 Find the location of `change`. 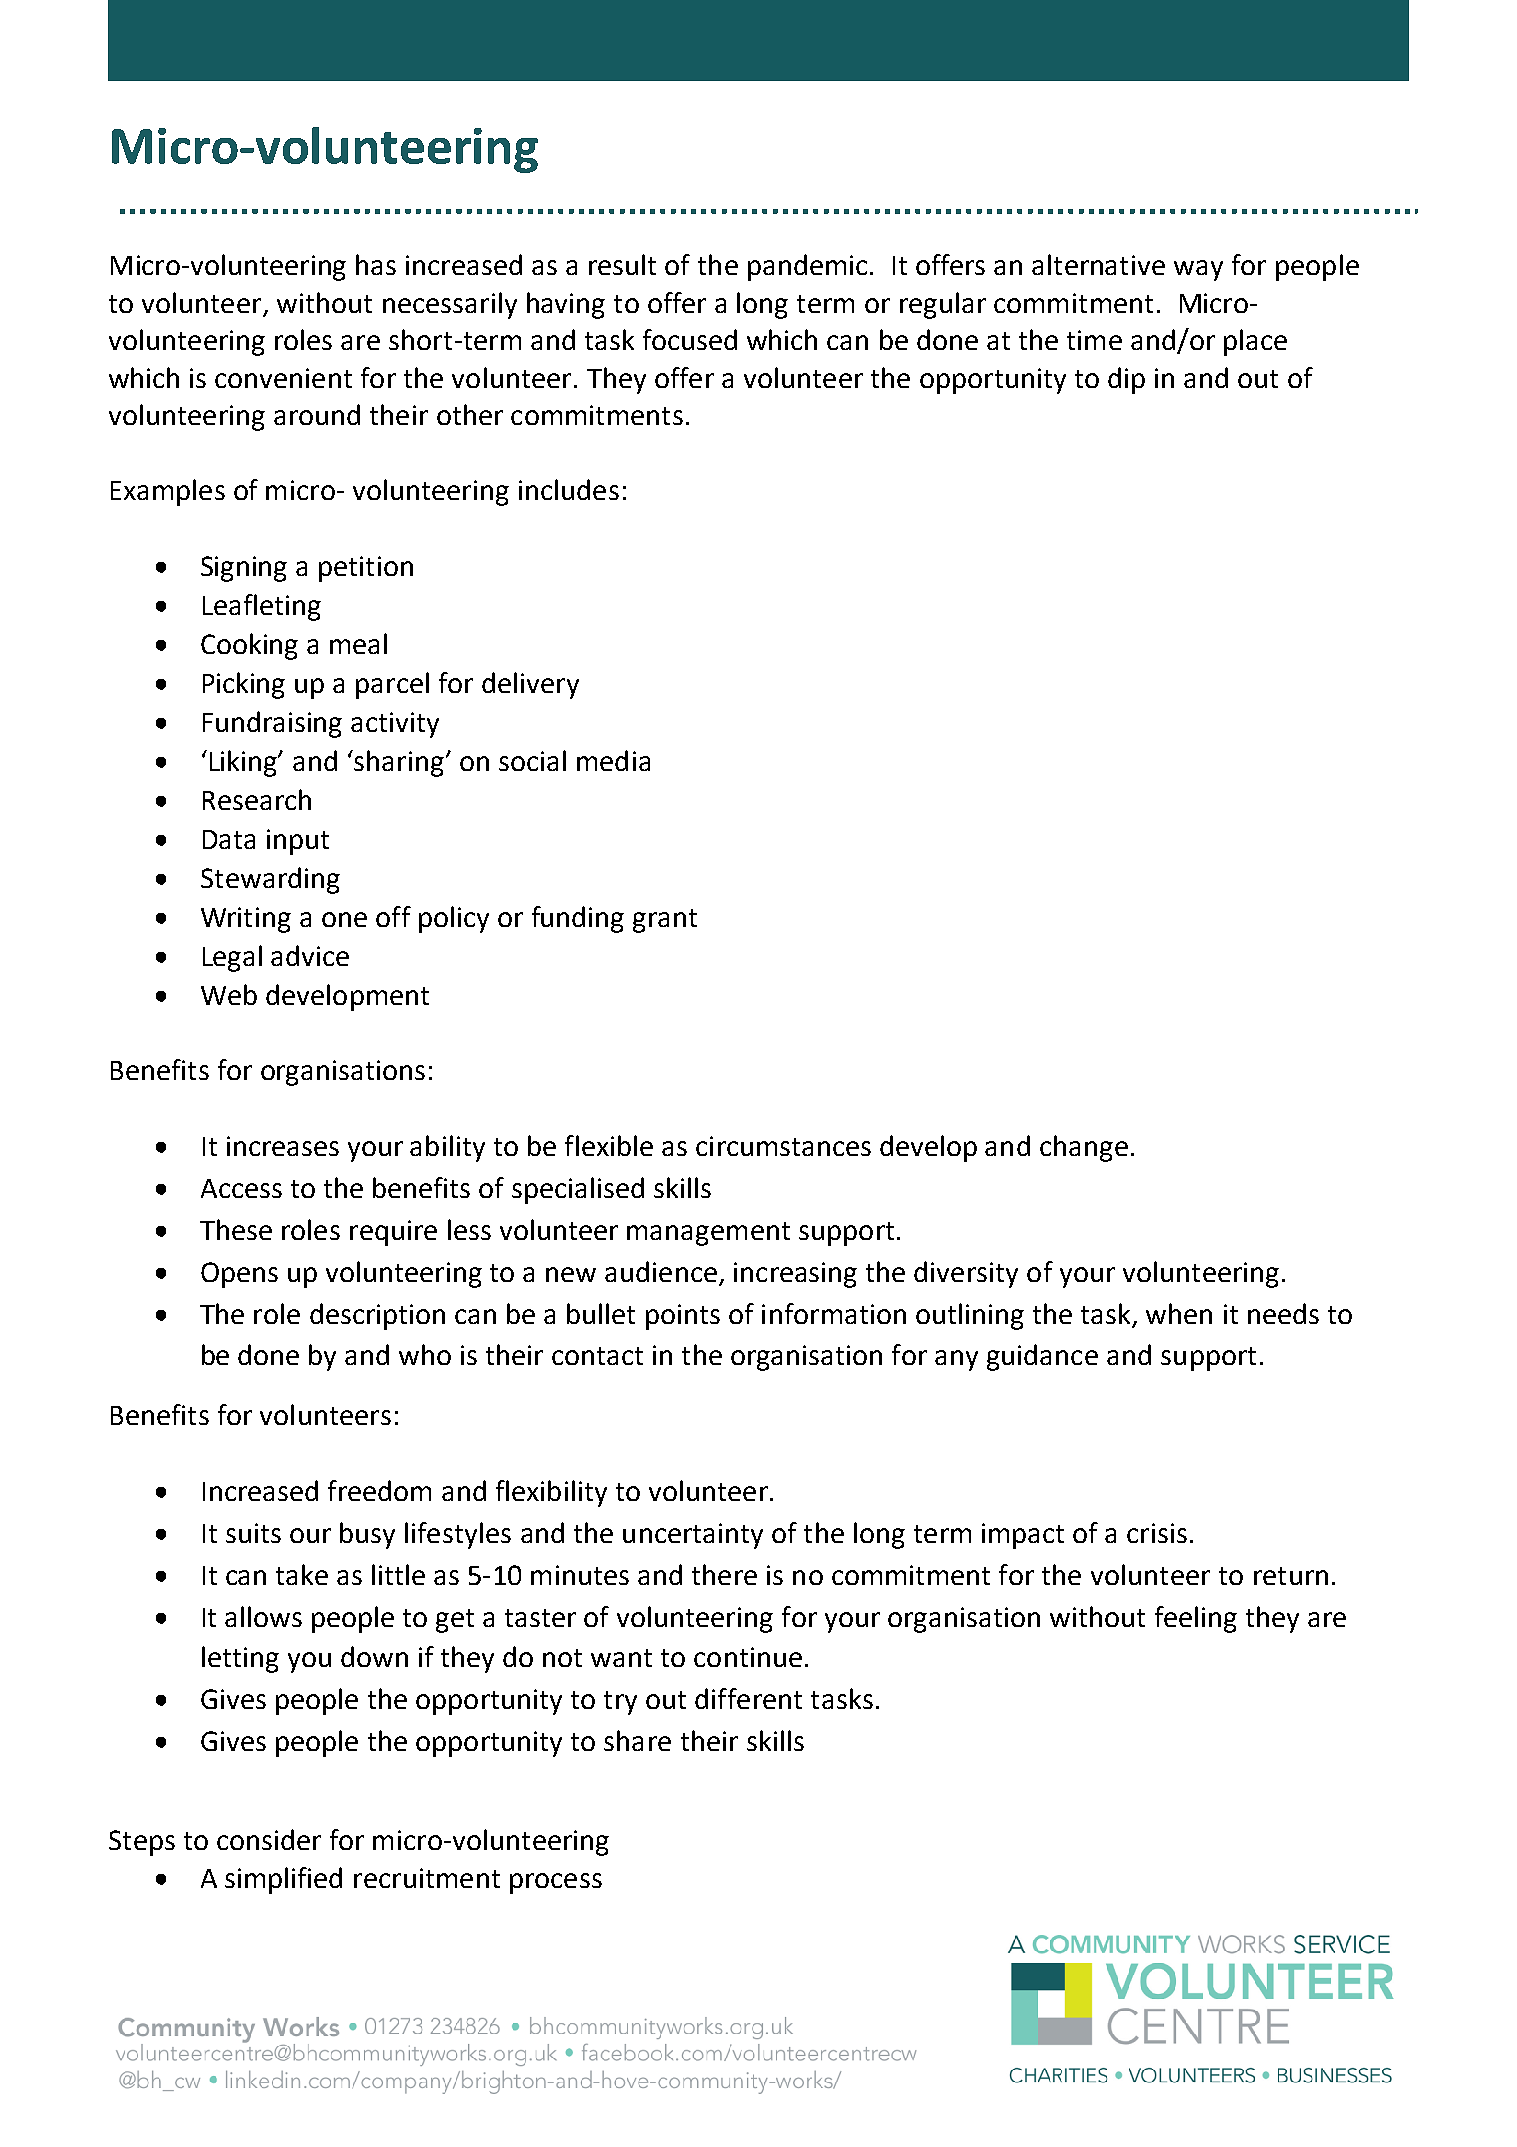

change is located at coordinates (1084, 1148).
